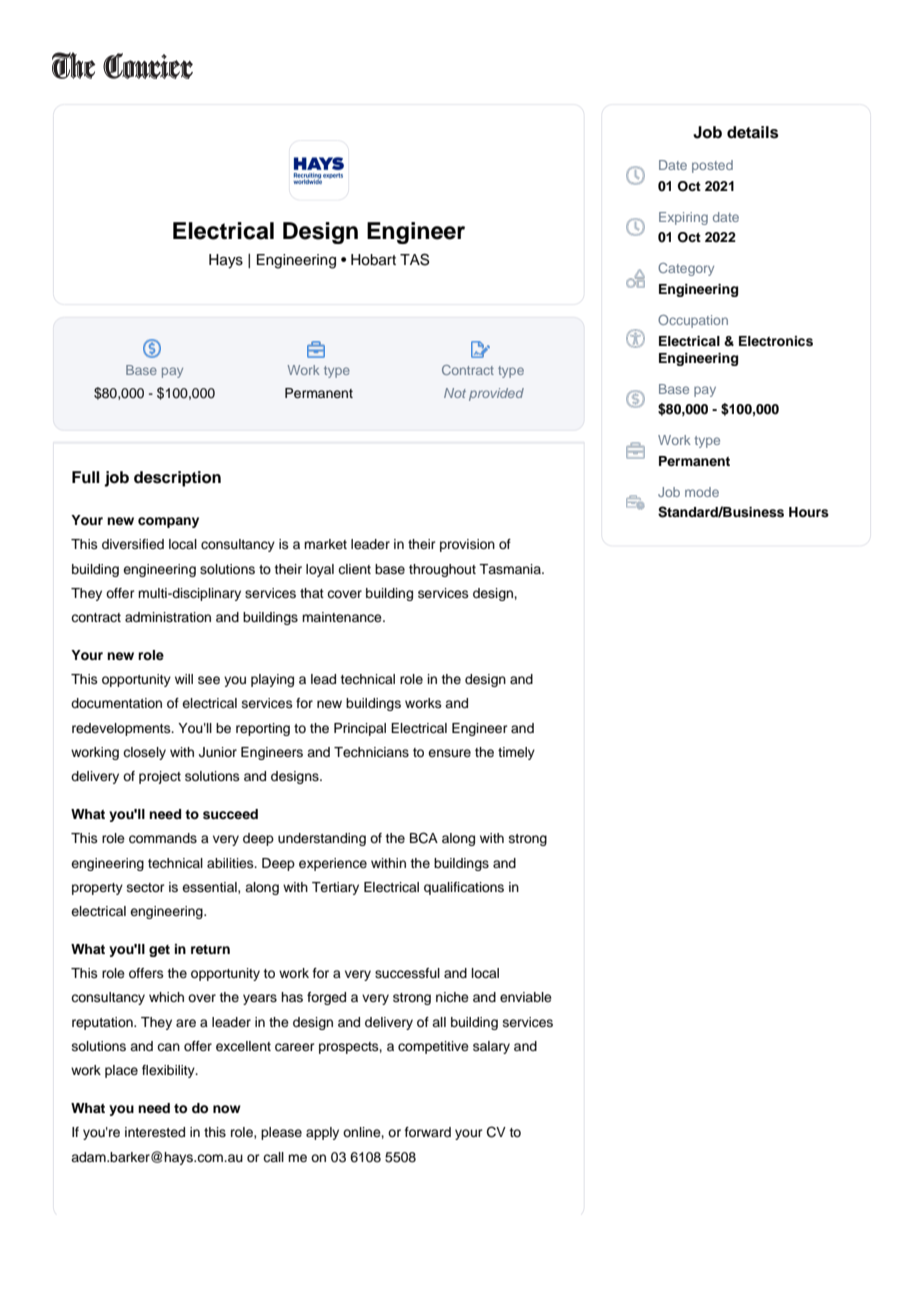 The image size is (924, 1308). Describe the element at coordinates (373, 260) in the screenshot. I see `Hobart` at that location.
